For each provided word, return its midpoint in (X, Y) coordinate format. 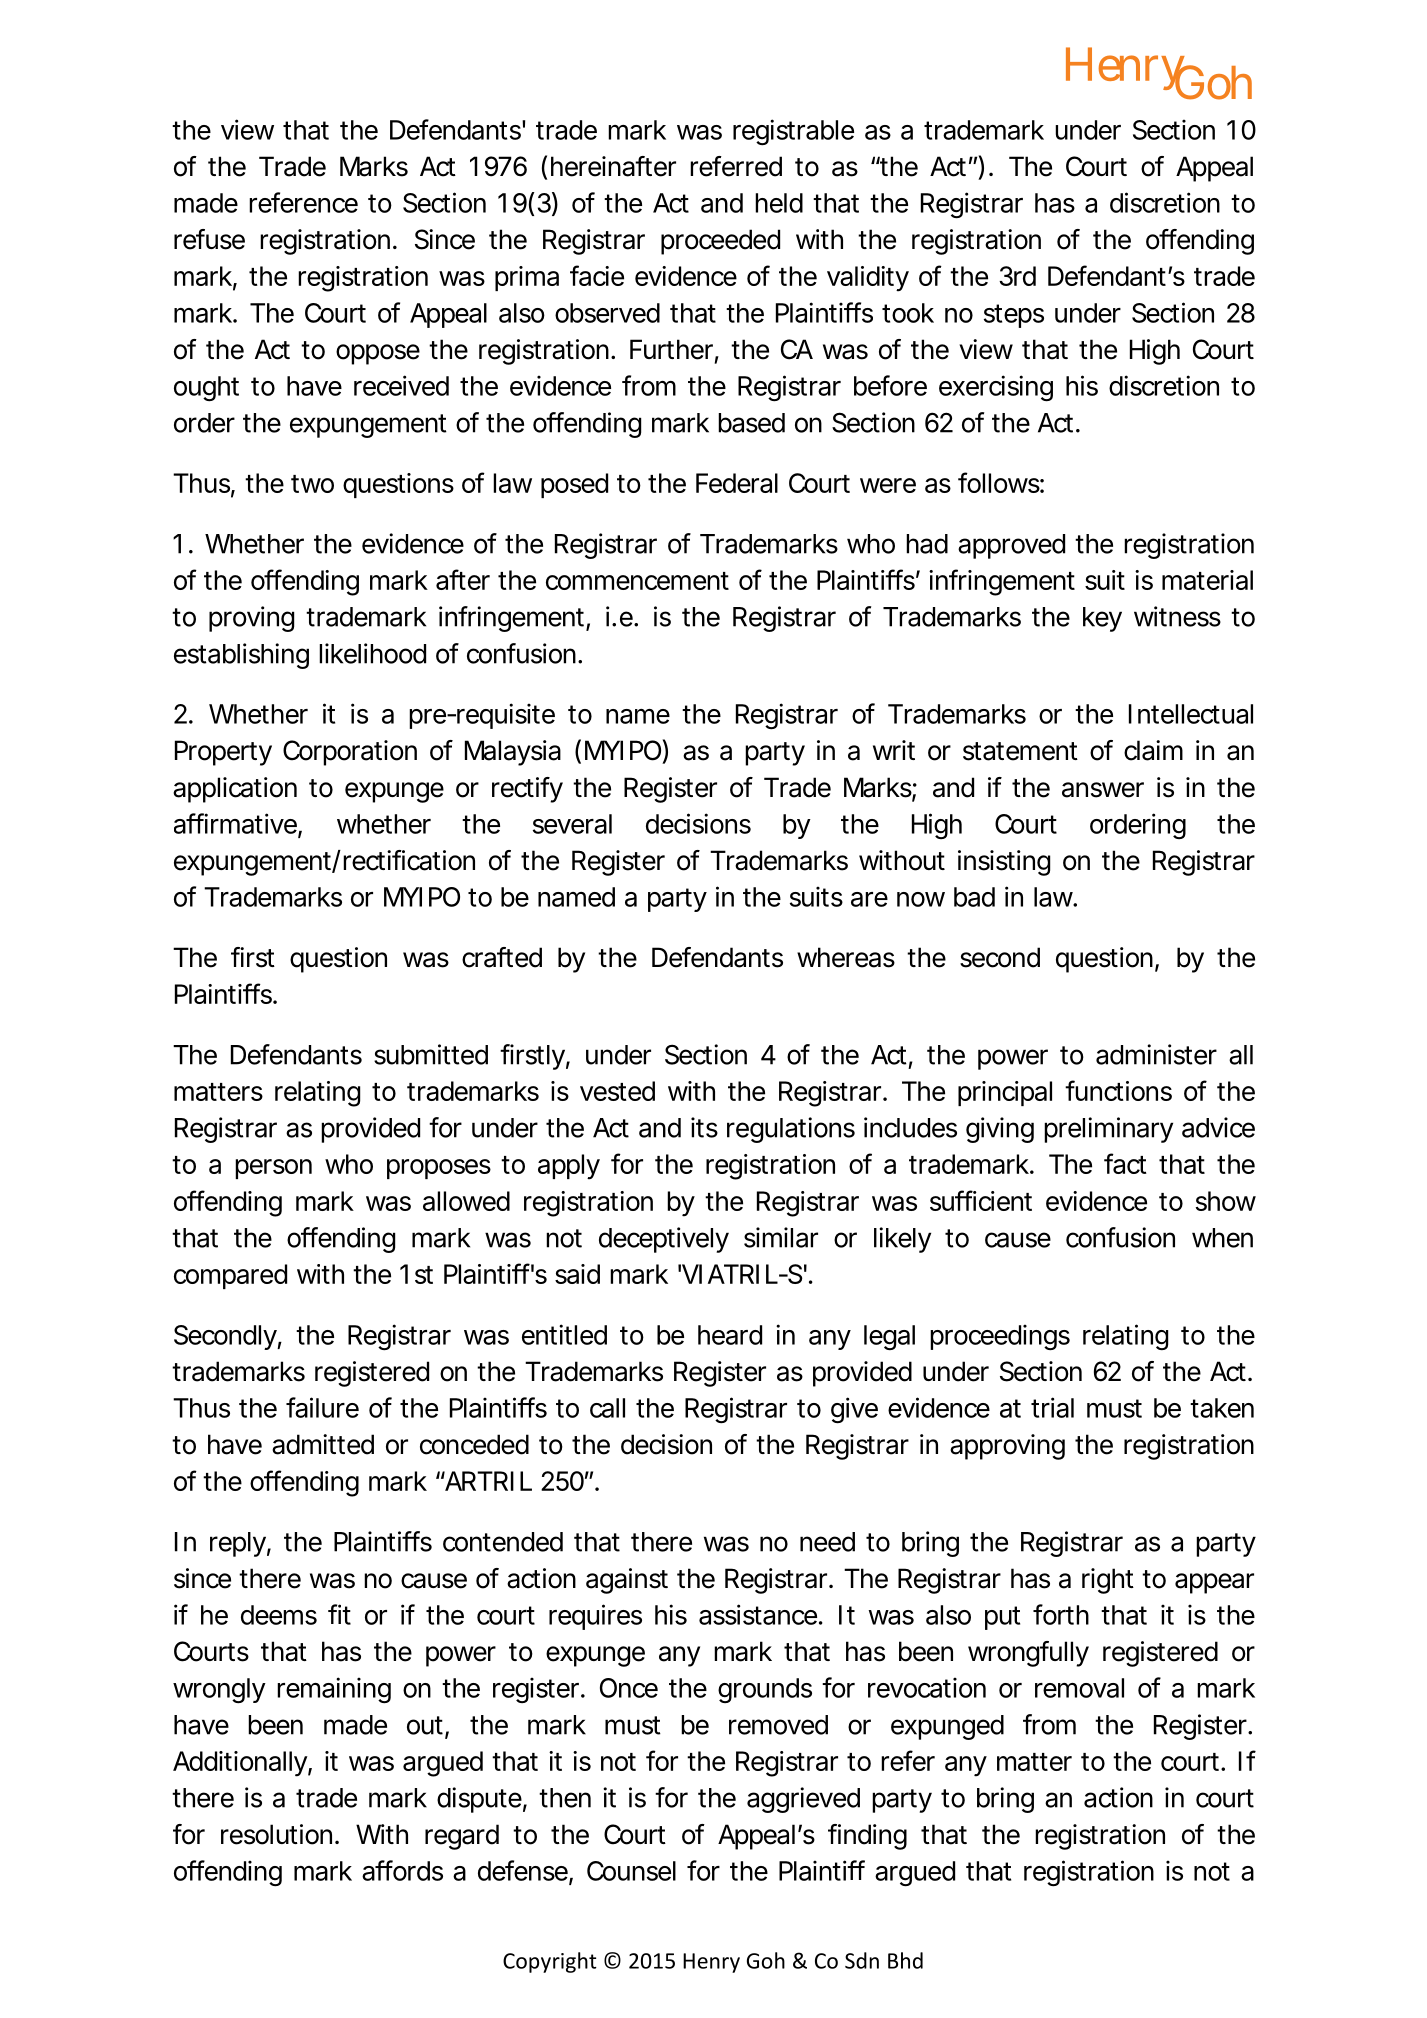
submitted (431, 1054)
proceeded (720, 242)
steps (1014, 316)
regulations (791, 1130)
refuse (209, 239)
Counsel (631, 1871)
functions (1118, 1090)
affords (402, 1870)
